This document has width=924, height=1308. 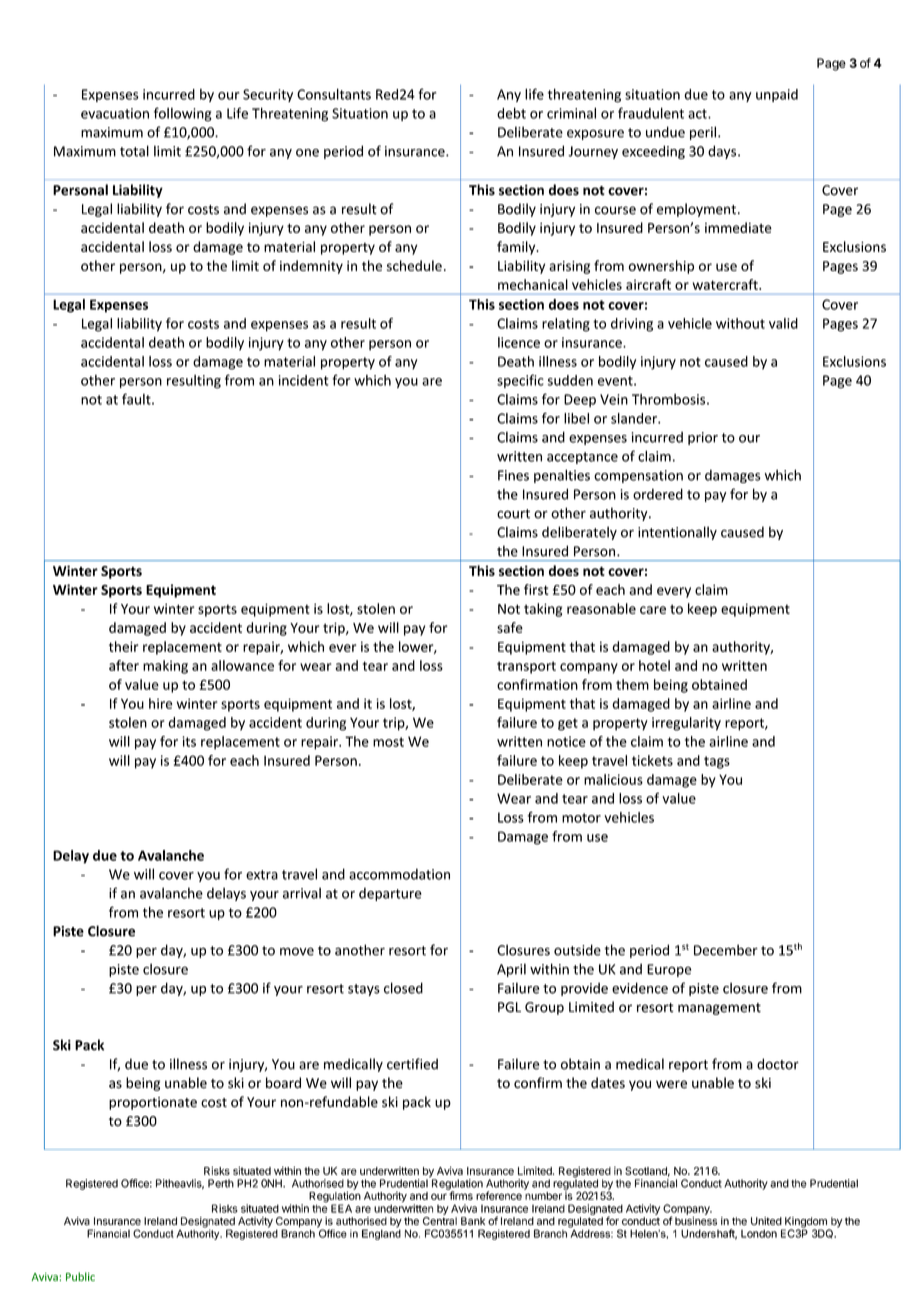 I want to click on peril, so click(x=703, y=133).
